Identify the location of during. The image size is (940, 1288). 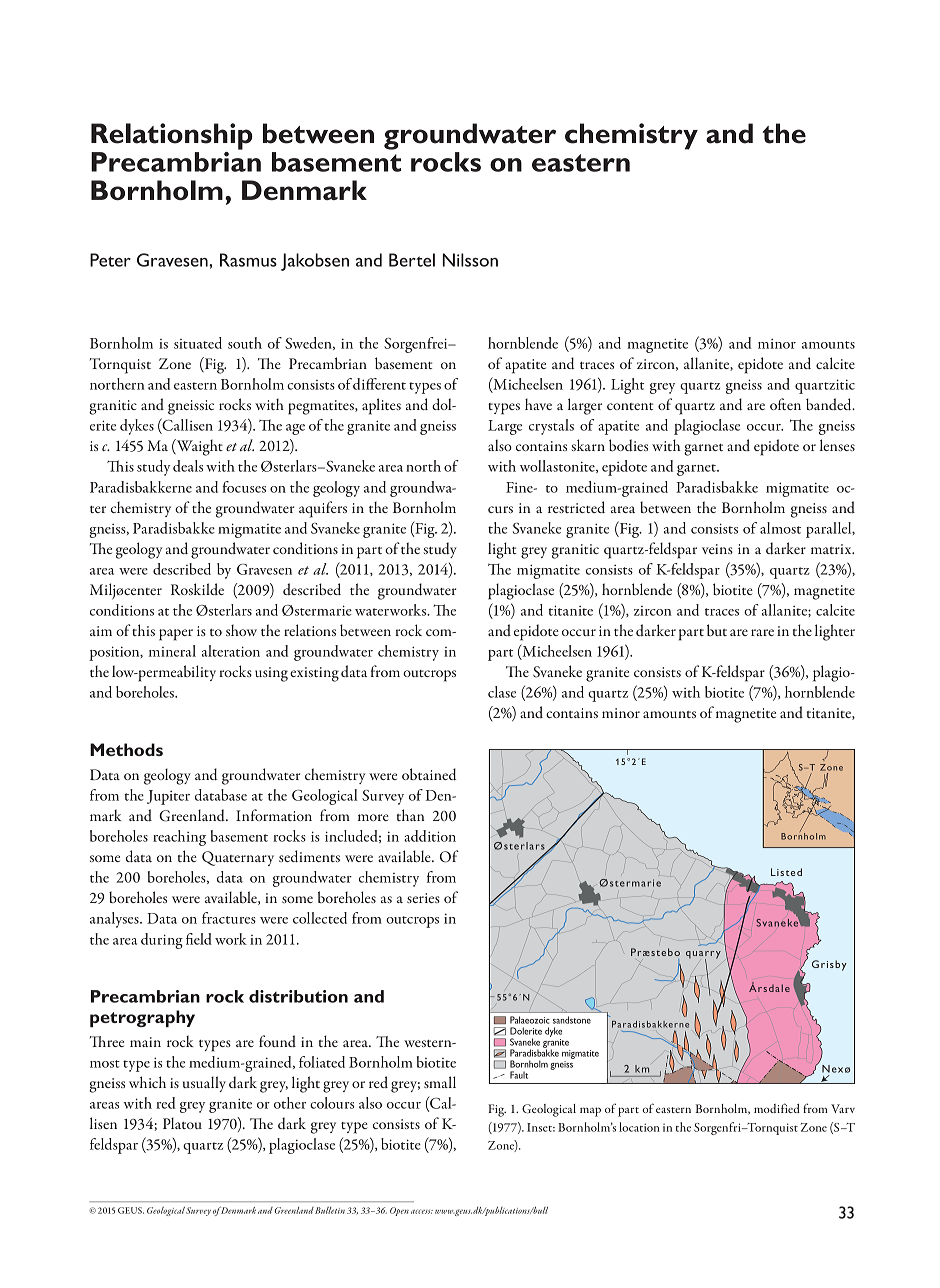
(162, 941).
